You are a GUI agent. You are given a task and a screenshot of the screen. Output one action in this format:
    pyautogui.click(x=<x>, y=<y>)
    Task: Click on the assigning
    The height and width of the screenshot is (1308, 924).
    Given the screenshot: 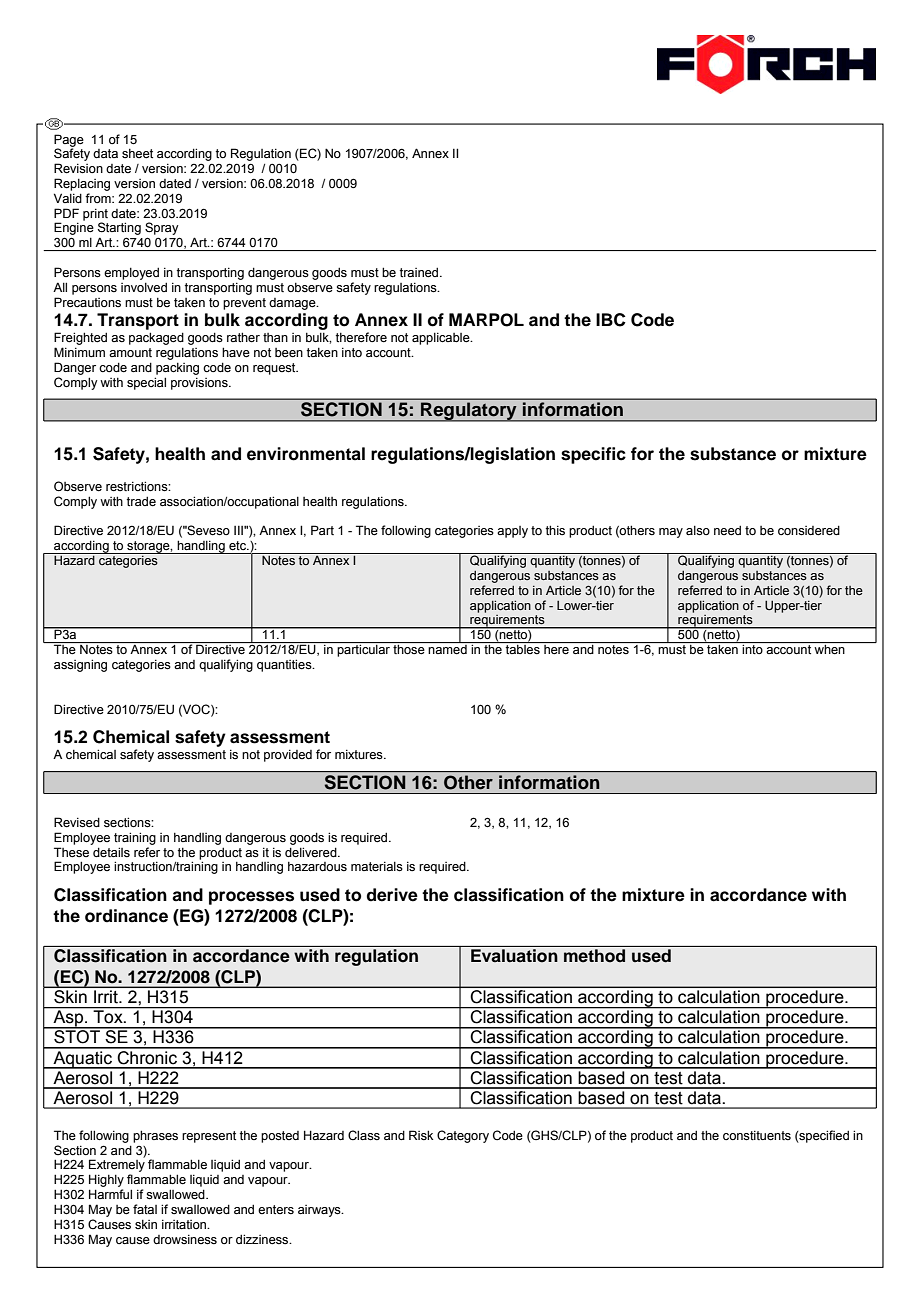 What is the action you would take?
    pyautogui.click(x=80, y=665)
